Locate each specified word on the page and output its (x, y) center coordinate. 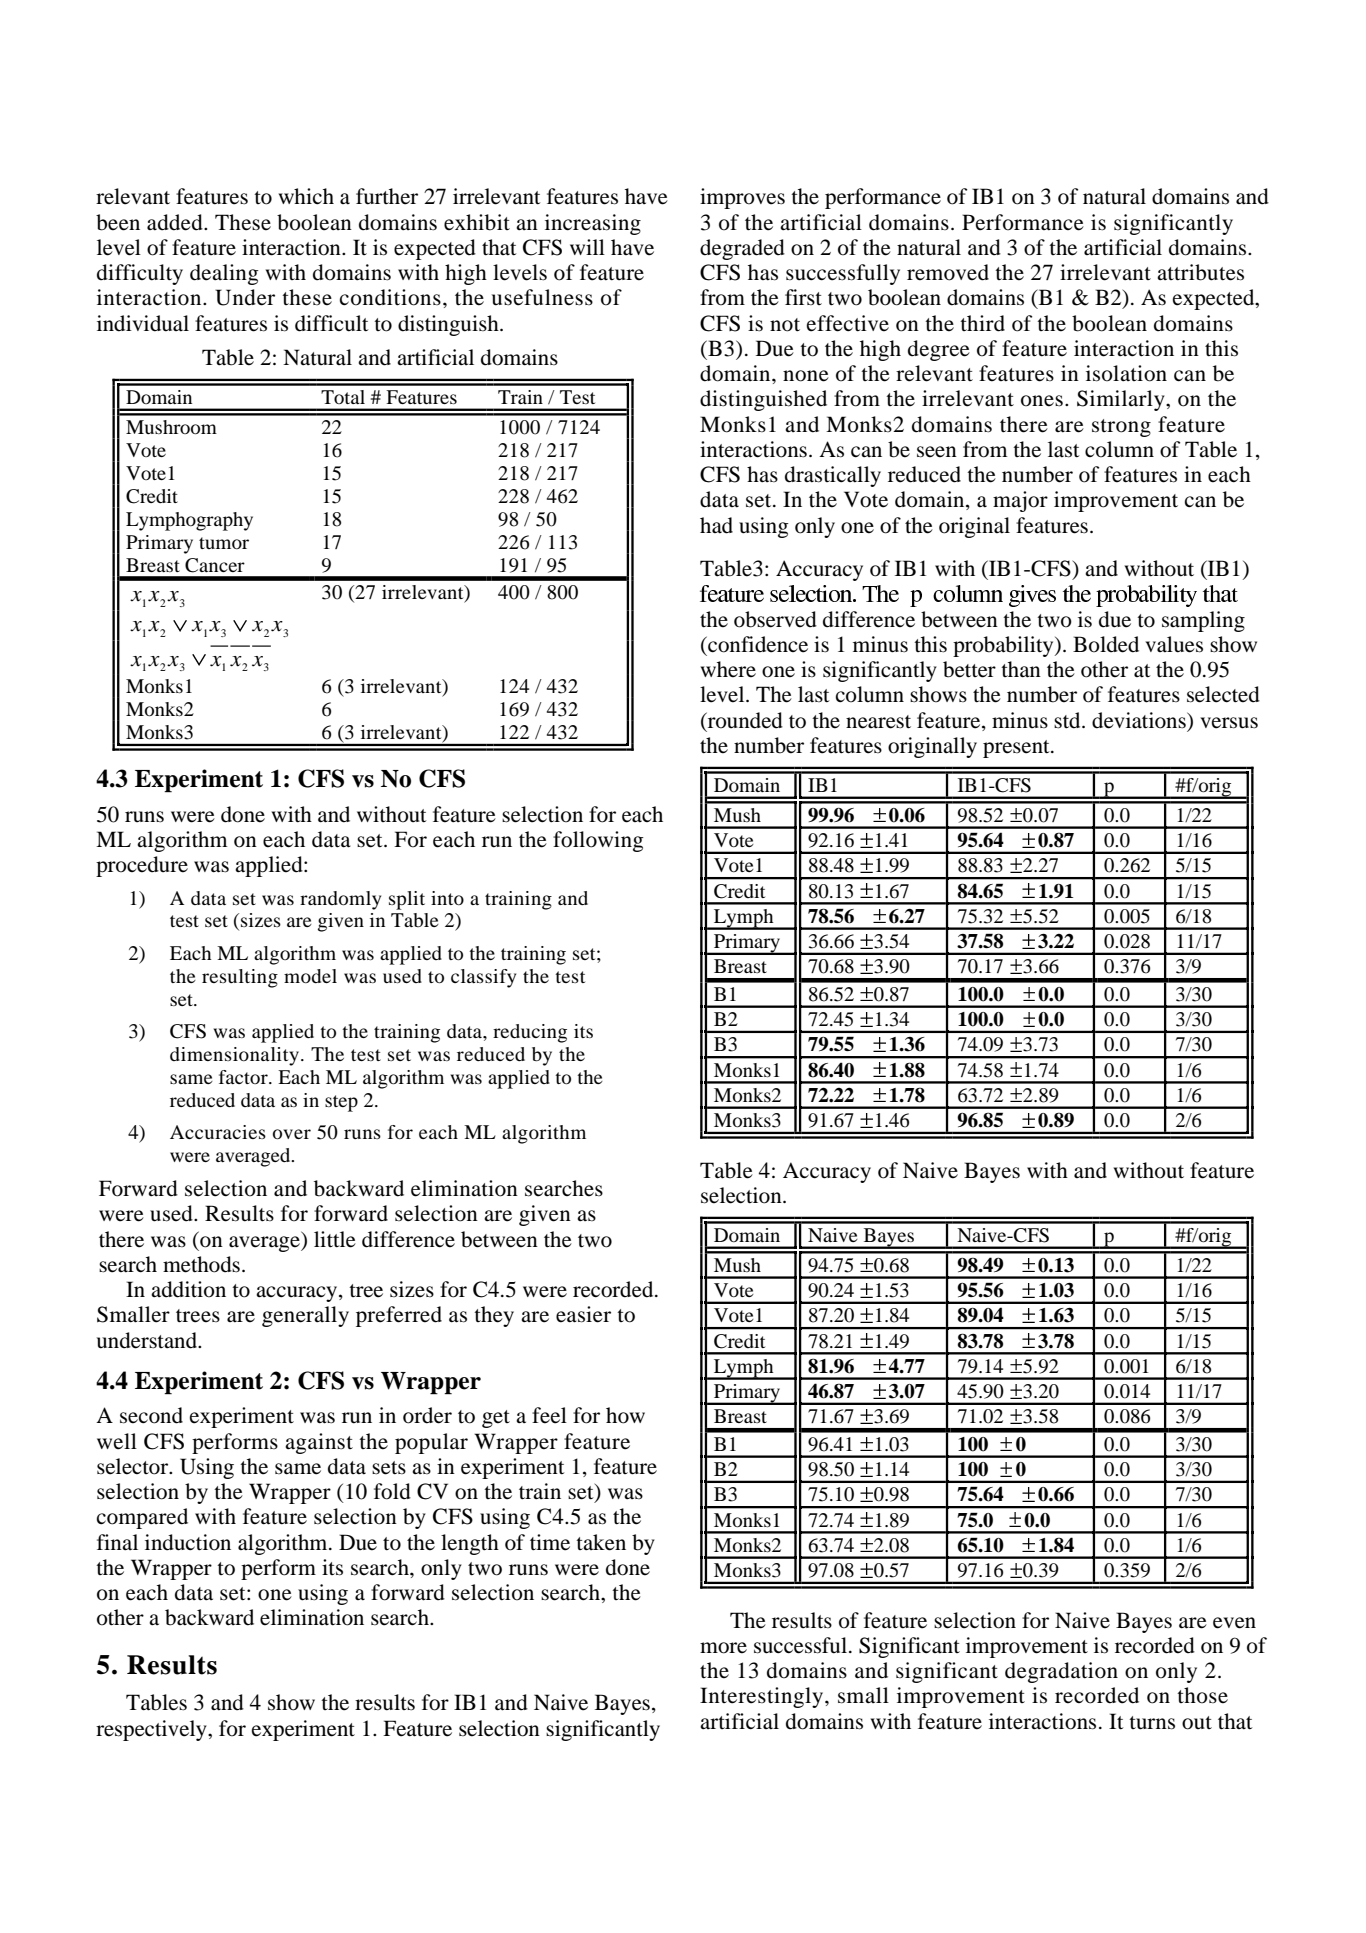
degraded (742, 249)
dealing (224, 274)
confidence (757, 644)
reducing (530, 1033)
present (1017, 749)
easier (583, 1314)
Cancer (215, 565)
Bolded (1106, 644)
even (1234, 1623)
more (723, 1648)
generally (305, 1316)
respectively (152, 1730)
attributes (1200, 272)
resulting (240, 978)
